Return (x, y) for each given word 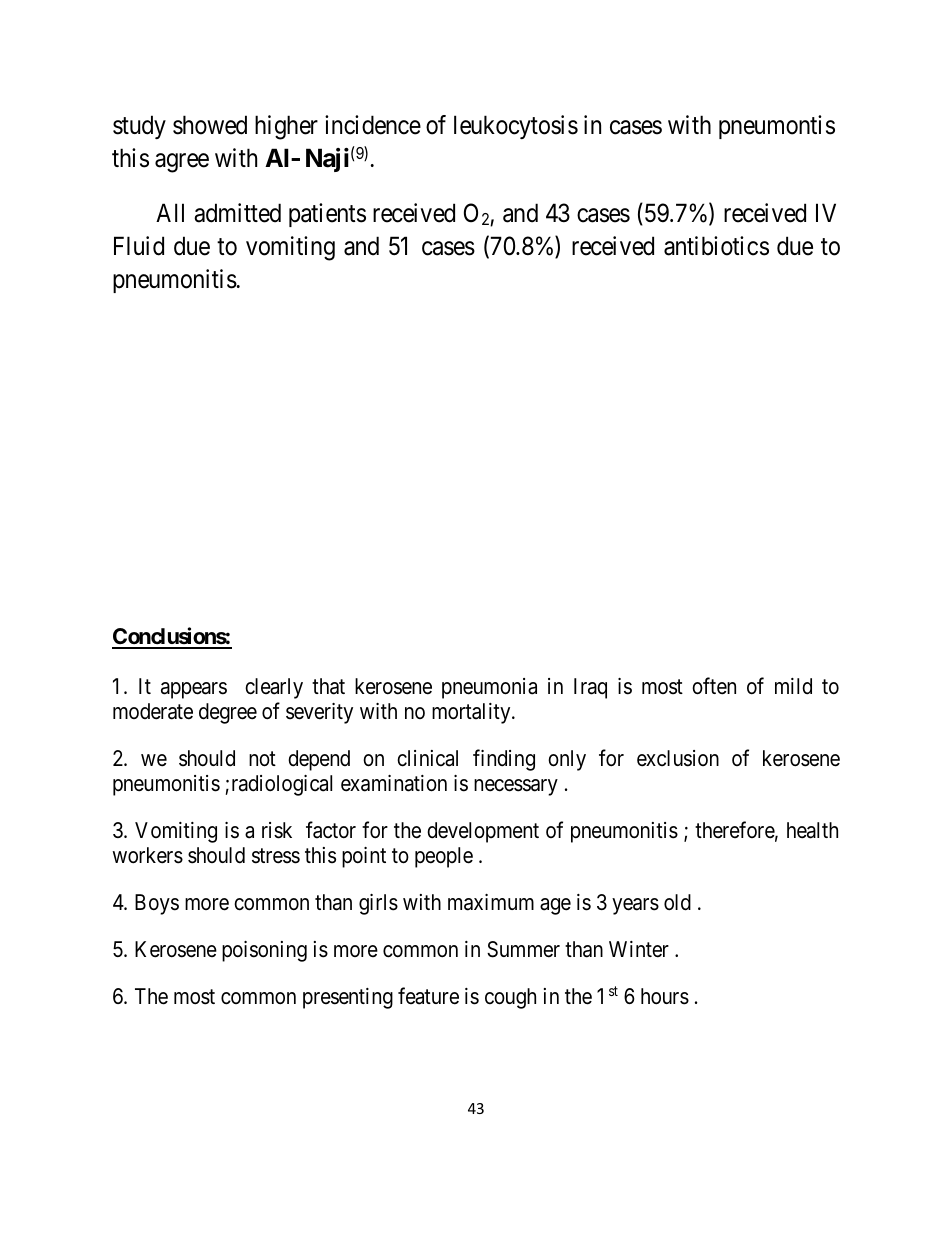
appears (194, 690)
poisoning (264, 951)
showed (210, 125)
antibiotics (716, 246)
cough (510, 998)
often (714, 686)
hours (665, 996)
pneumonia (489, 688)
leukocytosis (516, 127)
